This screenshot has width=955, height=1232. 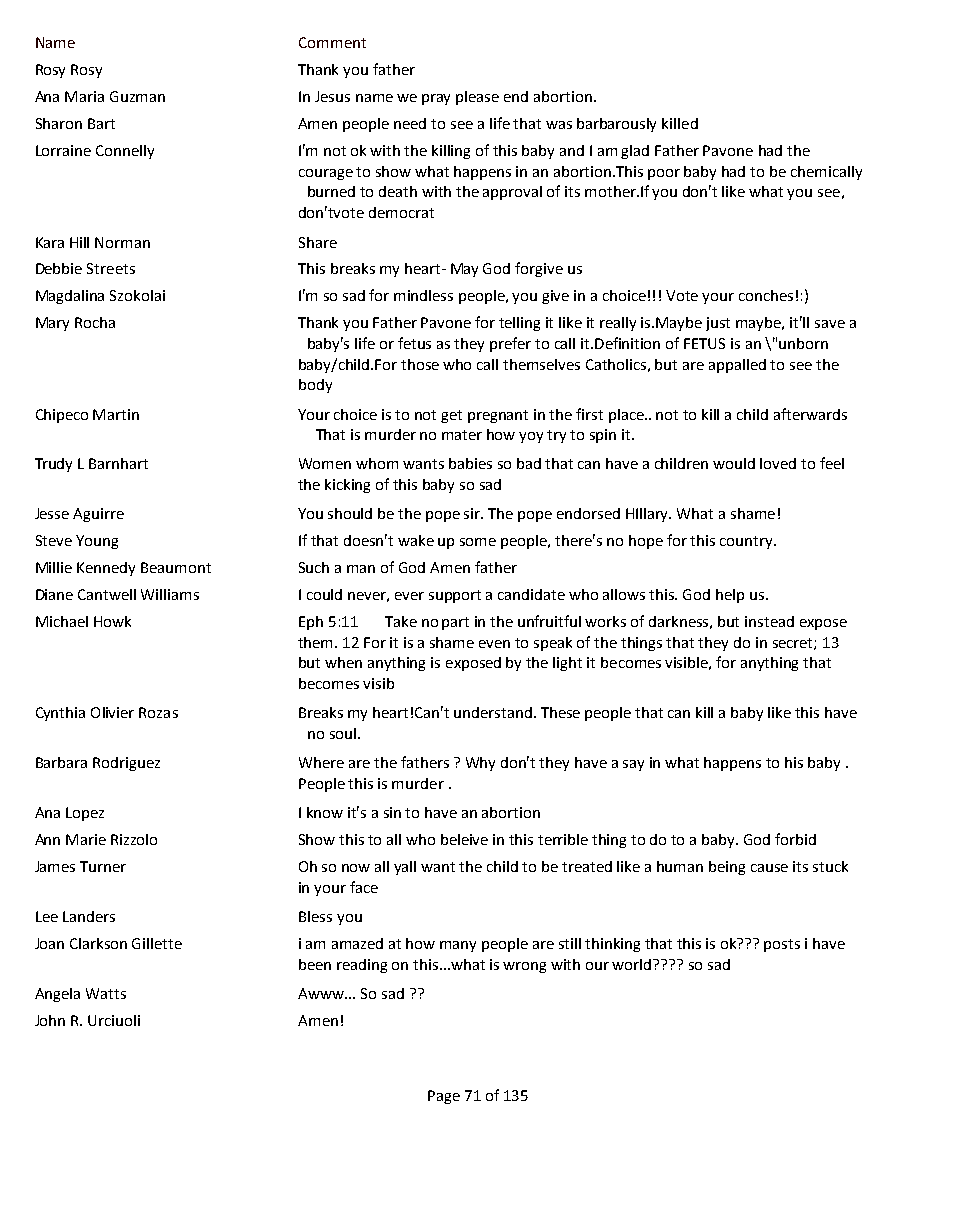 I want to click on Aguirre, so click(x=98, y=515).
